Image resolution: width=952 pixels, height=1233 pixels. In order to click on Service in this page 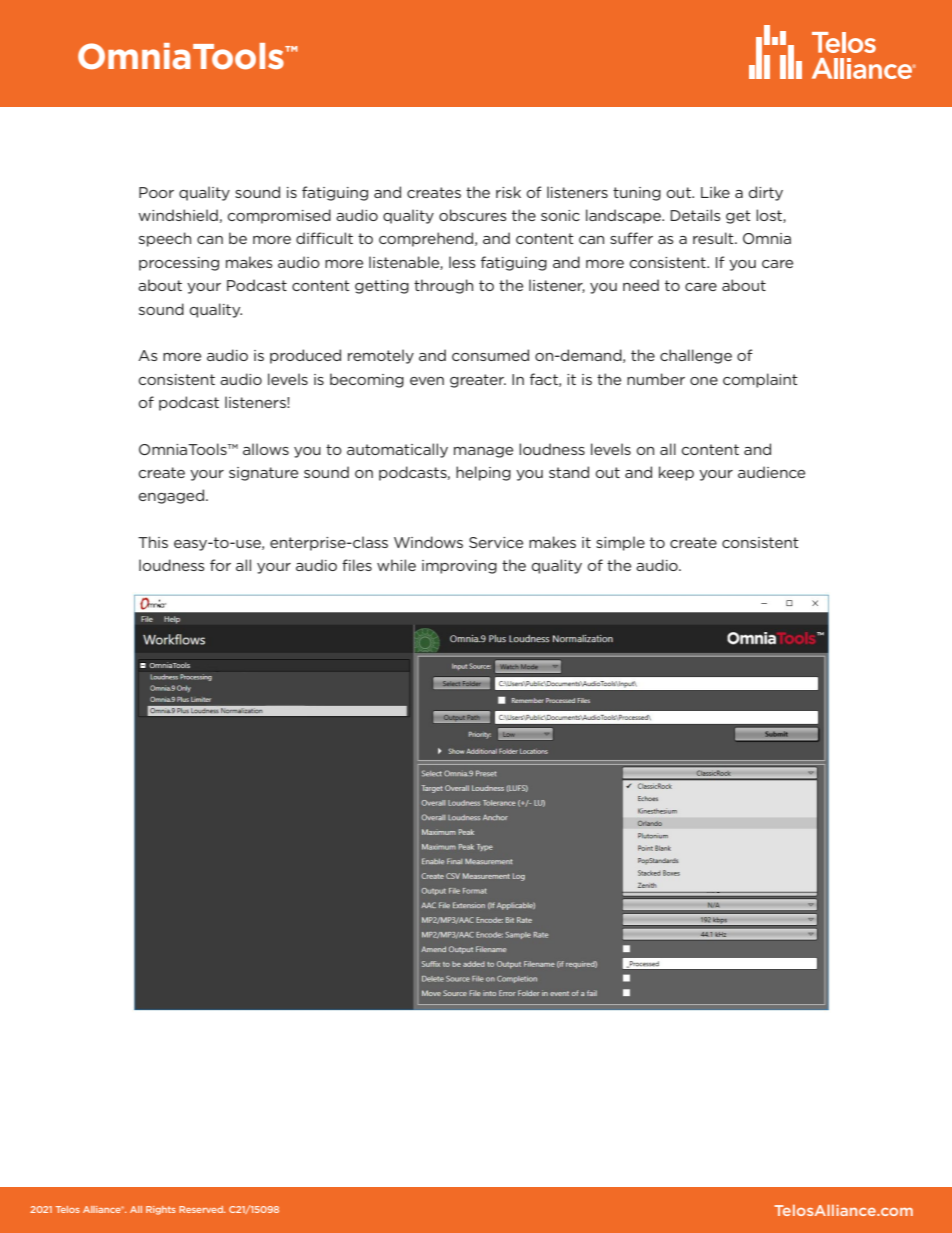, I will do `click(496, 542)`.
